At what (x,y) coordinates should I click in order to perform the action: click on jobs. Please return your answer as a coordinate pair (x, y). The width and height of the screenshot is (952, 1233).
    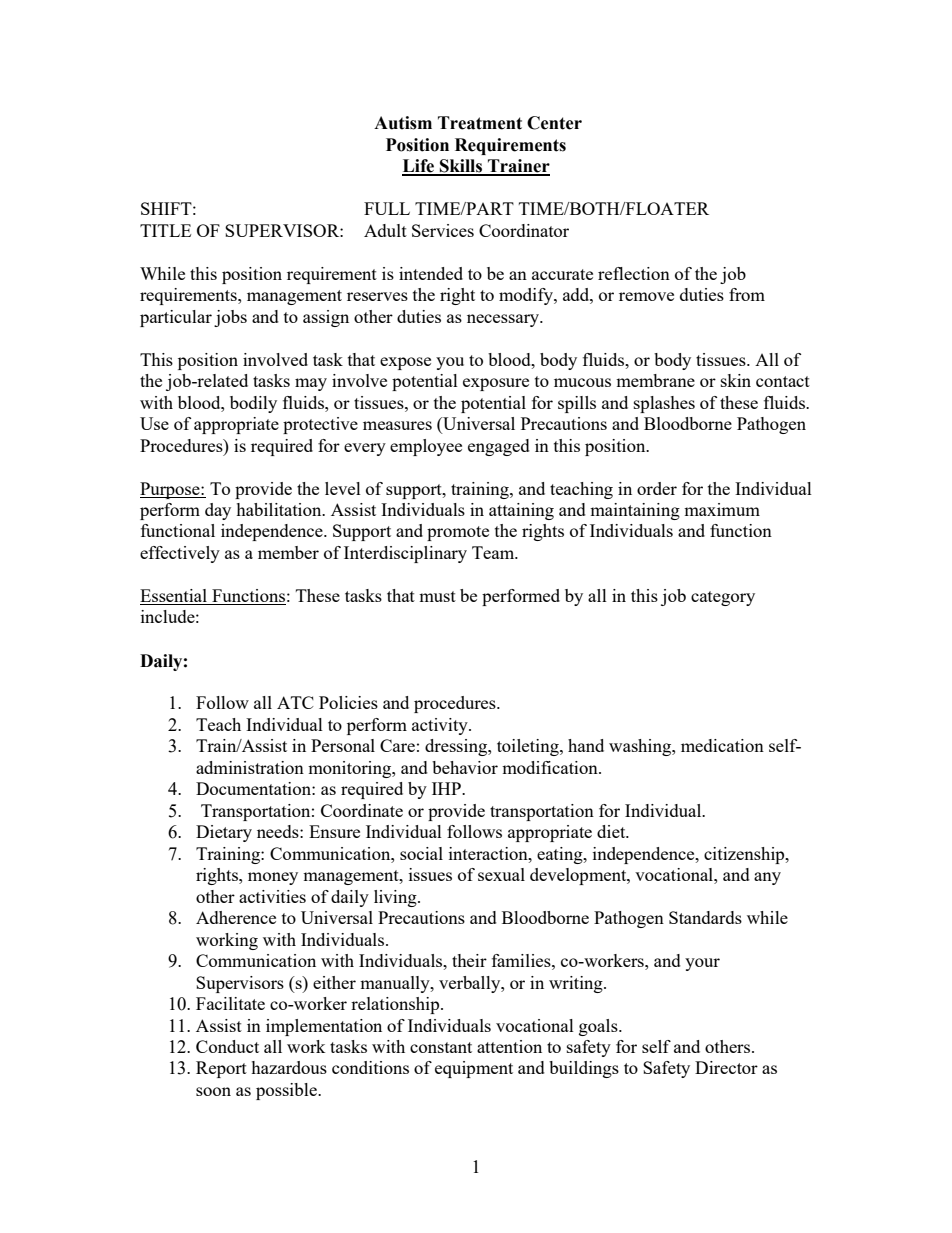
    Looking at the image, I should click on (230, 318).
